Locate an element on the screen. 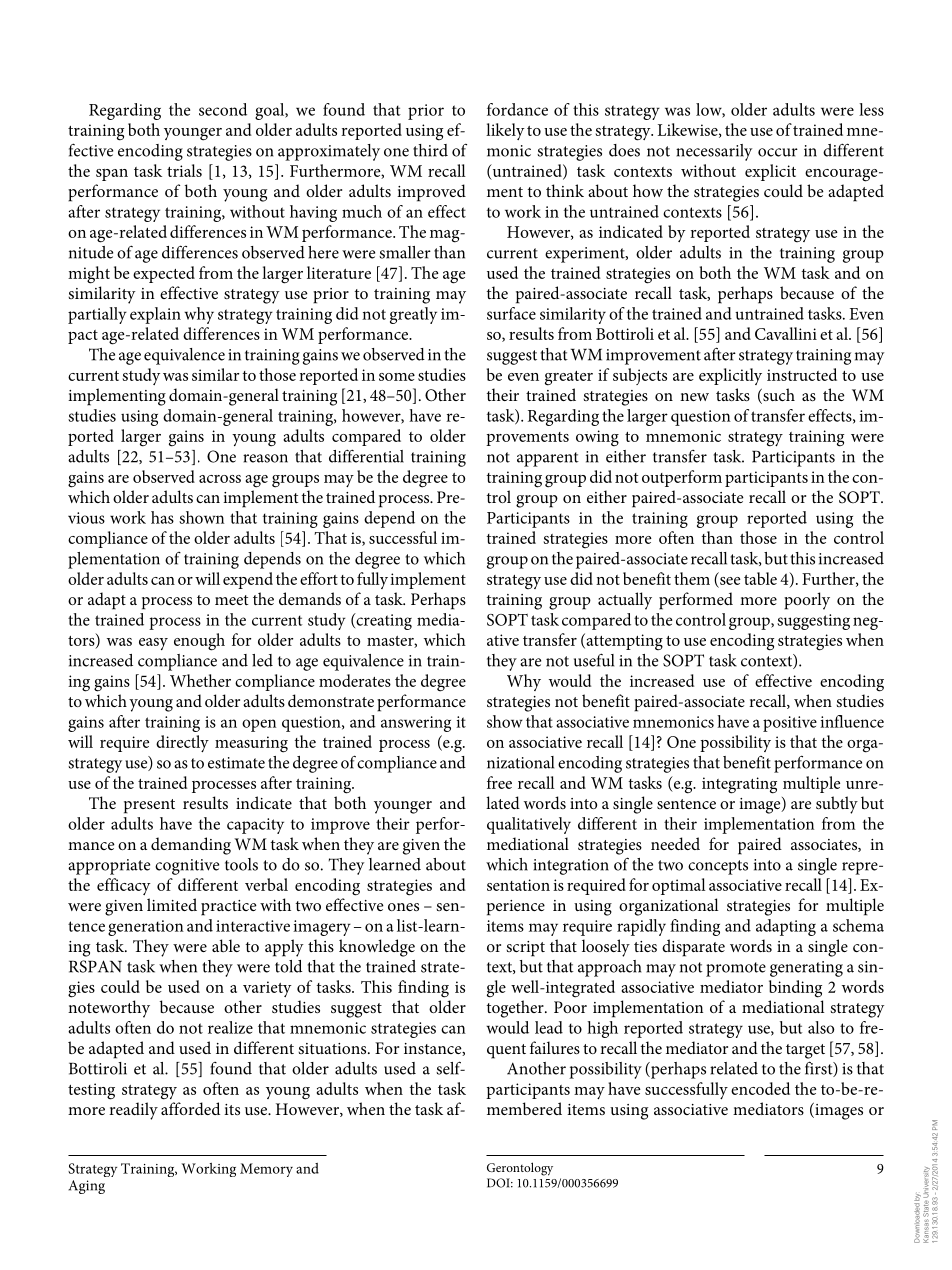  Gerontology is located at coordinates (520, 1169).
